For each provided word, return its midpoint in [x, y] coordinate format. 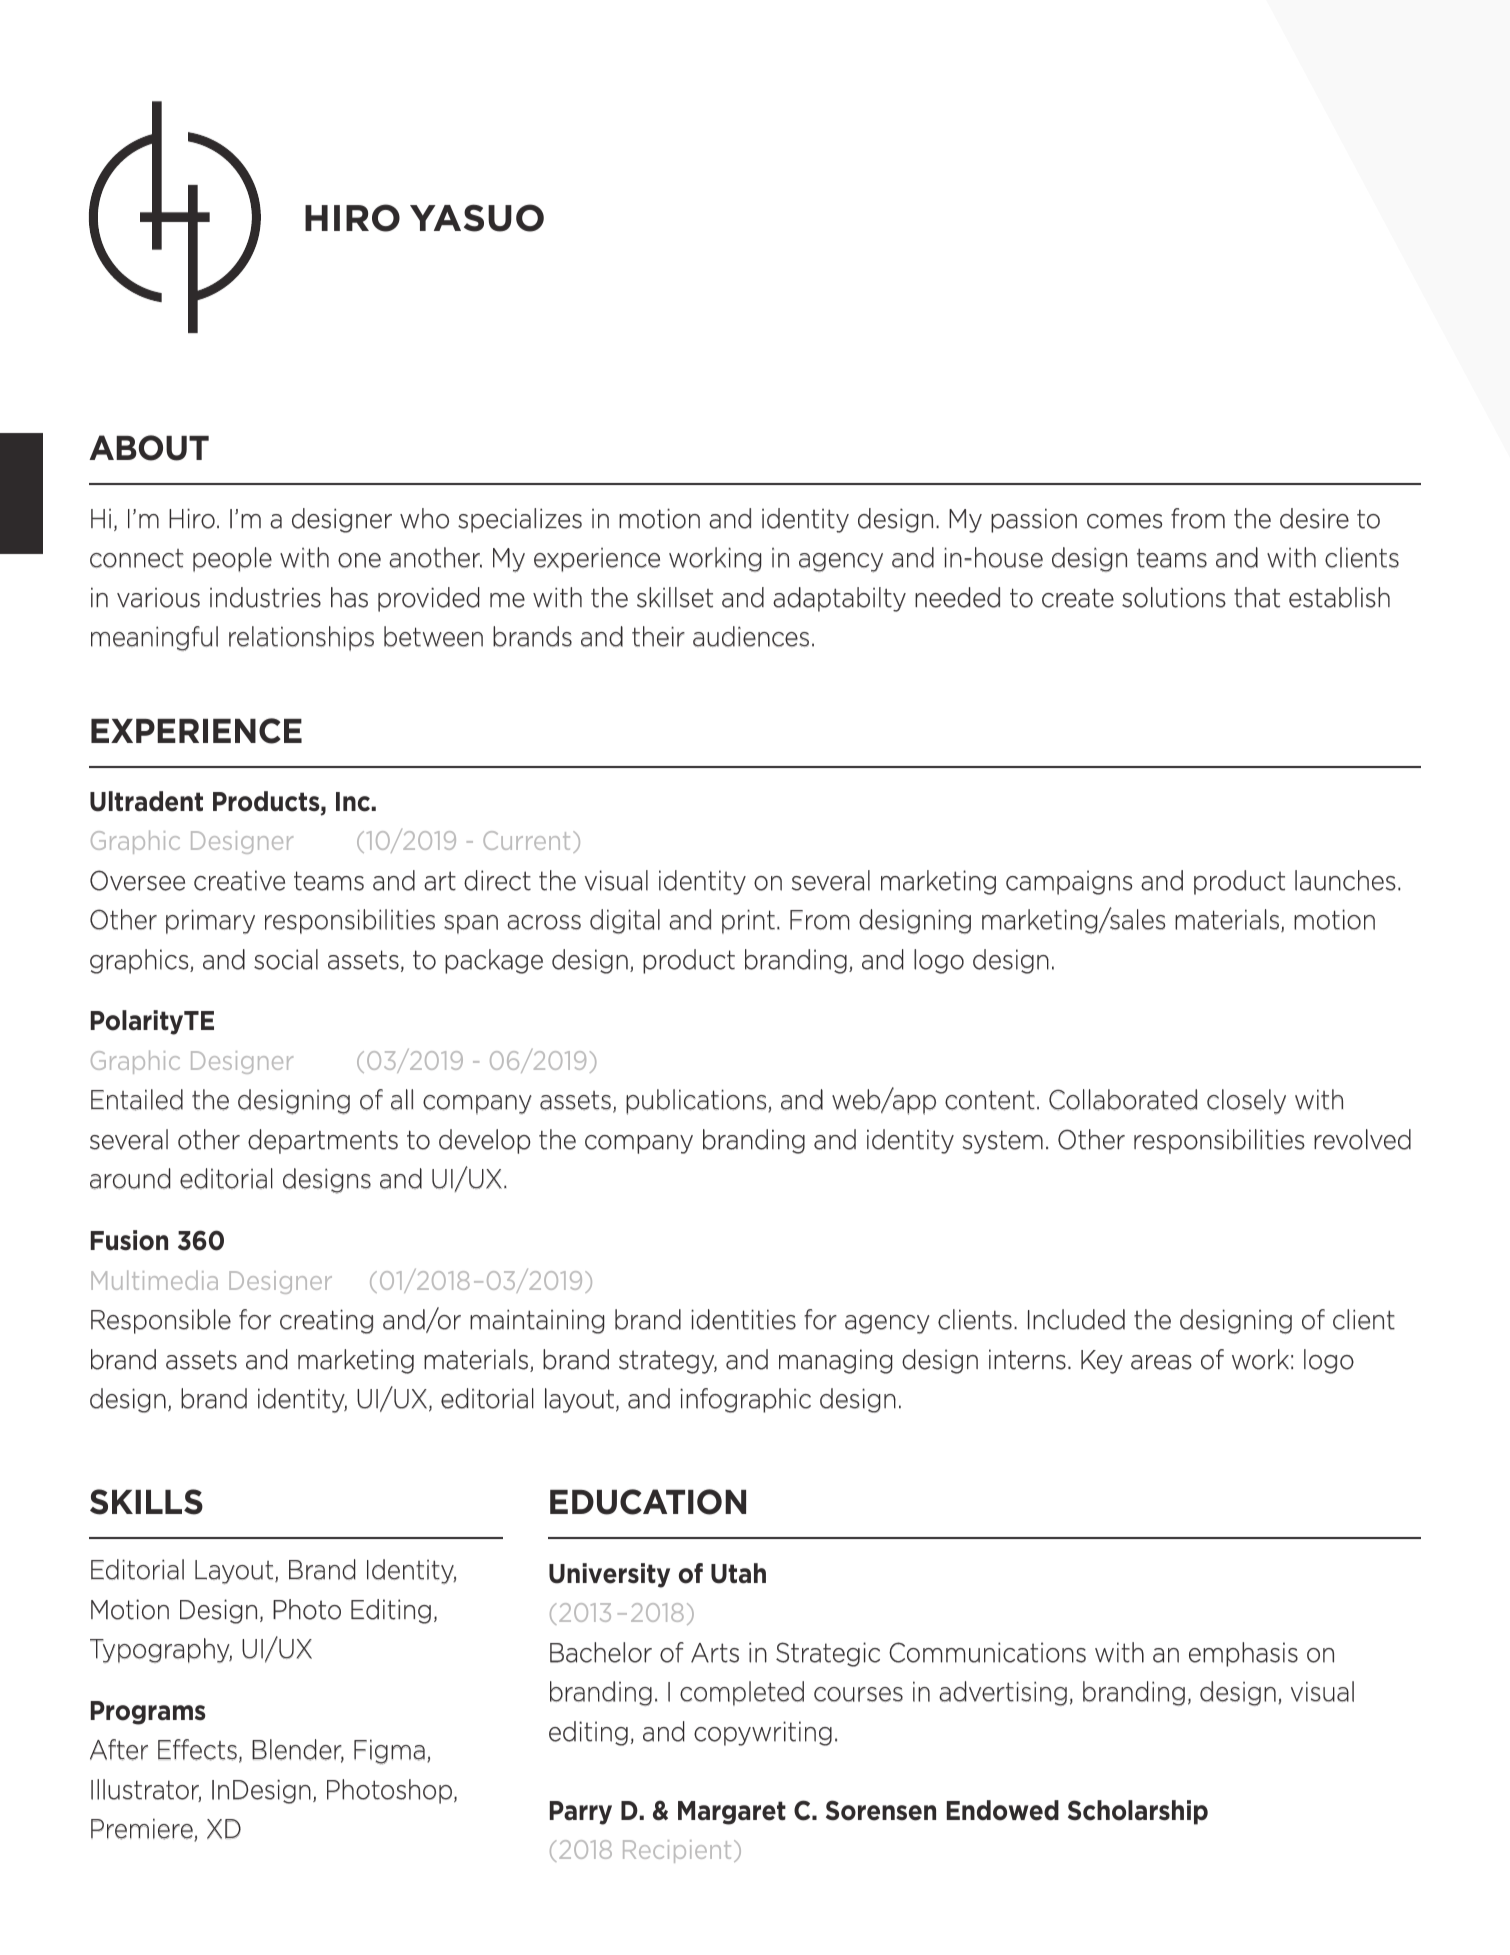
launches [1345, 880]
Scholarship [1138, 1812]
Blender [298, 1751]
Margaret [732, 1813]
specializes [520, 520]
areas [1161, 1362]
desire [1314, 518]
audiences [751, 636]
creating [326, 1321]
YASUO [477, 218]
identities [743, 1319]
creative [239, 880]
